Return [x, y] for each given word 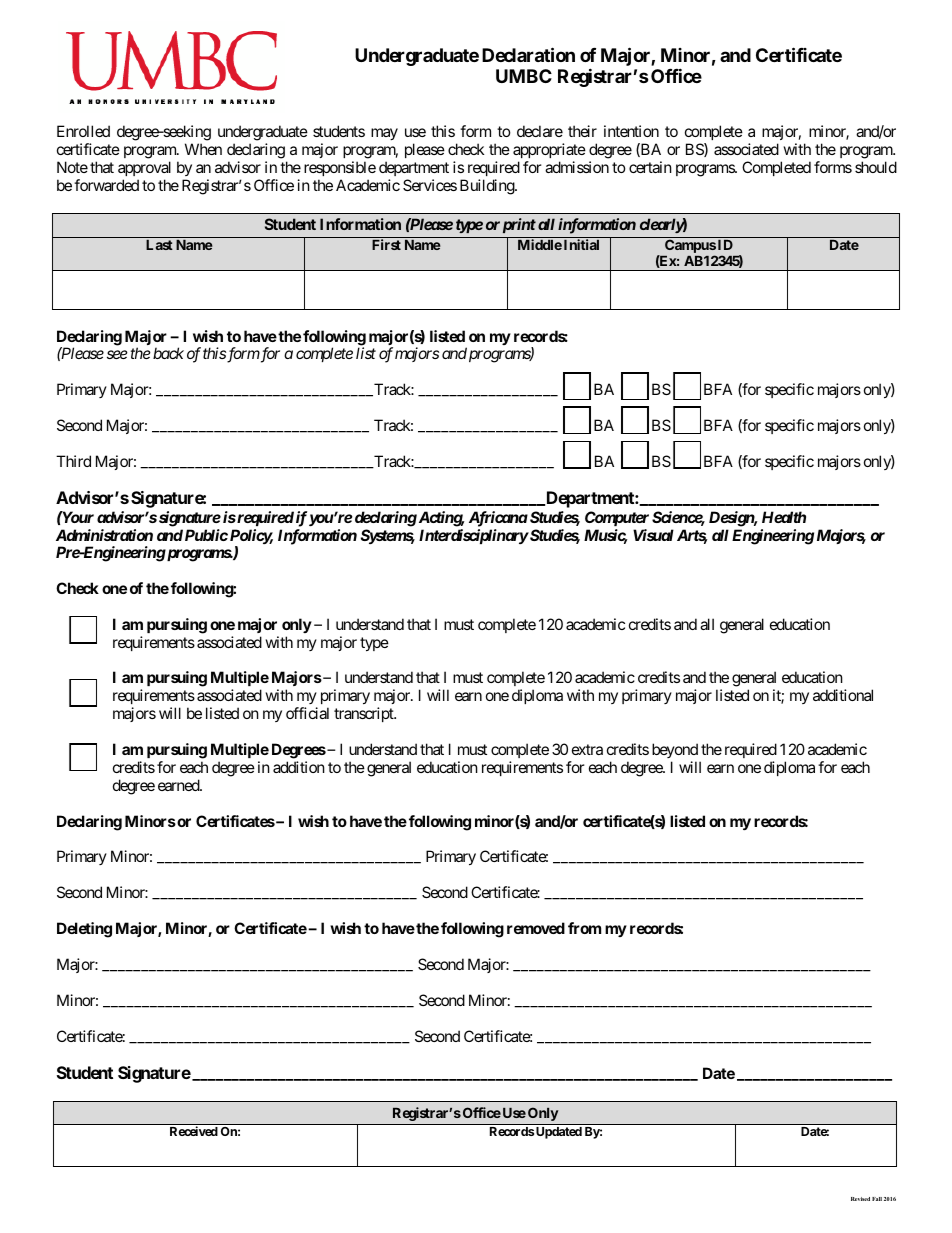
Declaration [528, 54]
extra [587, 749]
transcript [365, 714]
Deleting [84, 930]
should [876, 167]
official [307, 713]
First [386, 244]
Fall [877, 1199]
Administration [104, 535]
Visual [653, 535]
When [203, 149]
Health [784, 517]
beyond [675, 750]
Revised [860, 1199]
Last [159, 245]
